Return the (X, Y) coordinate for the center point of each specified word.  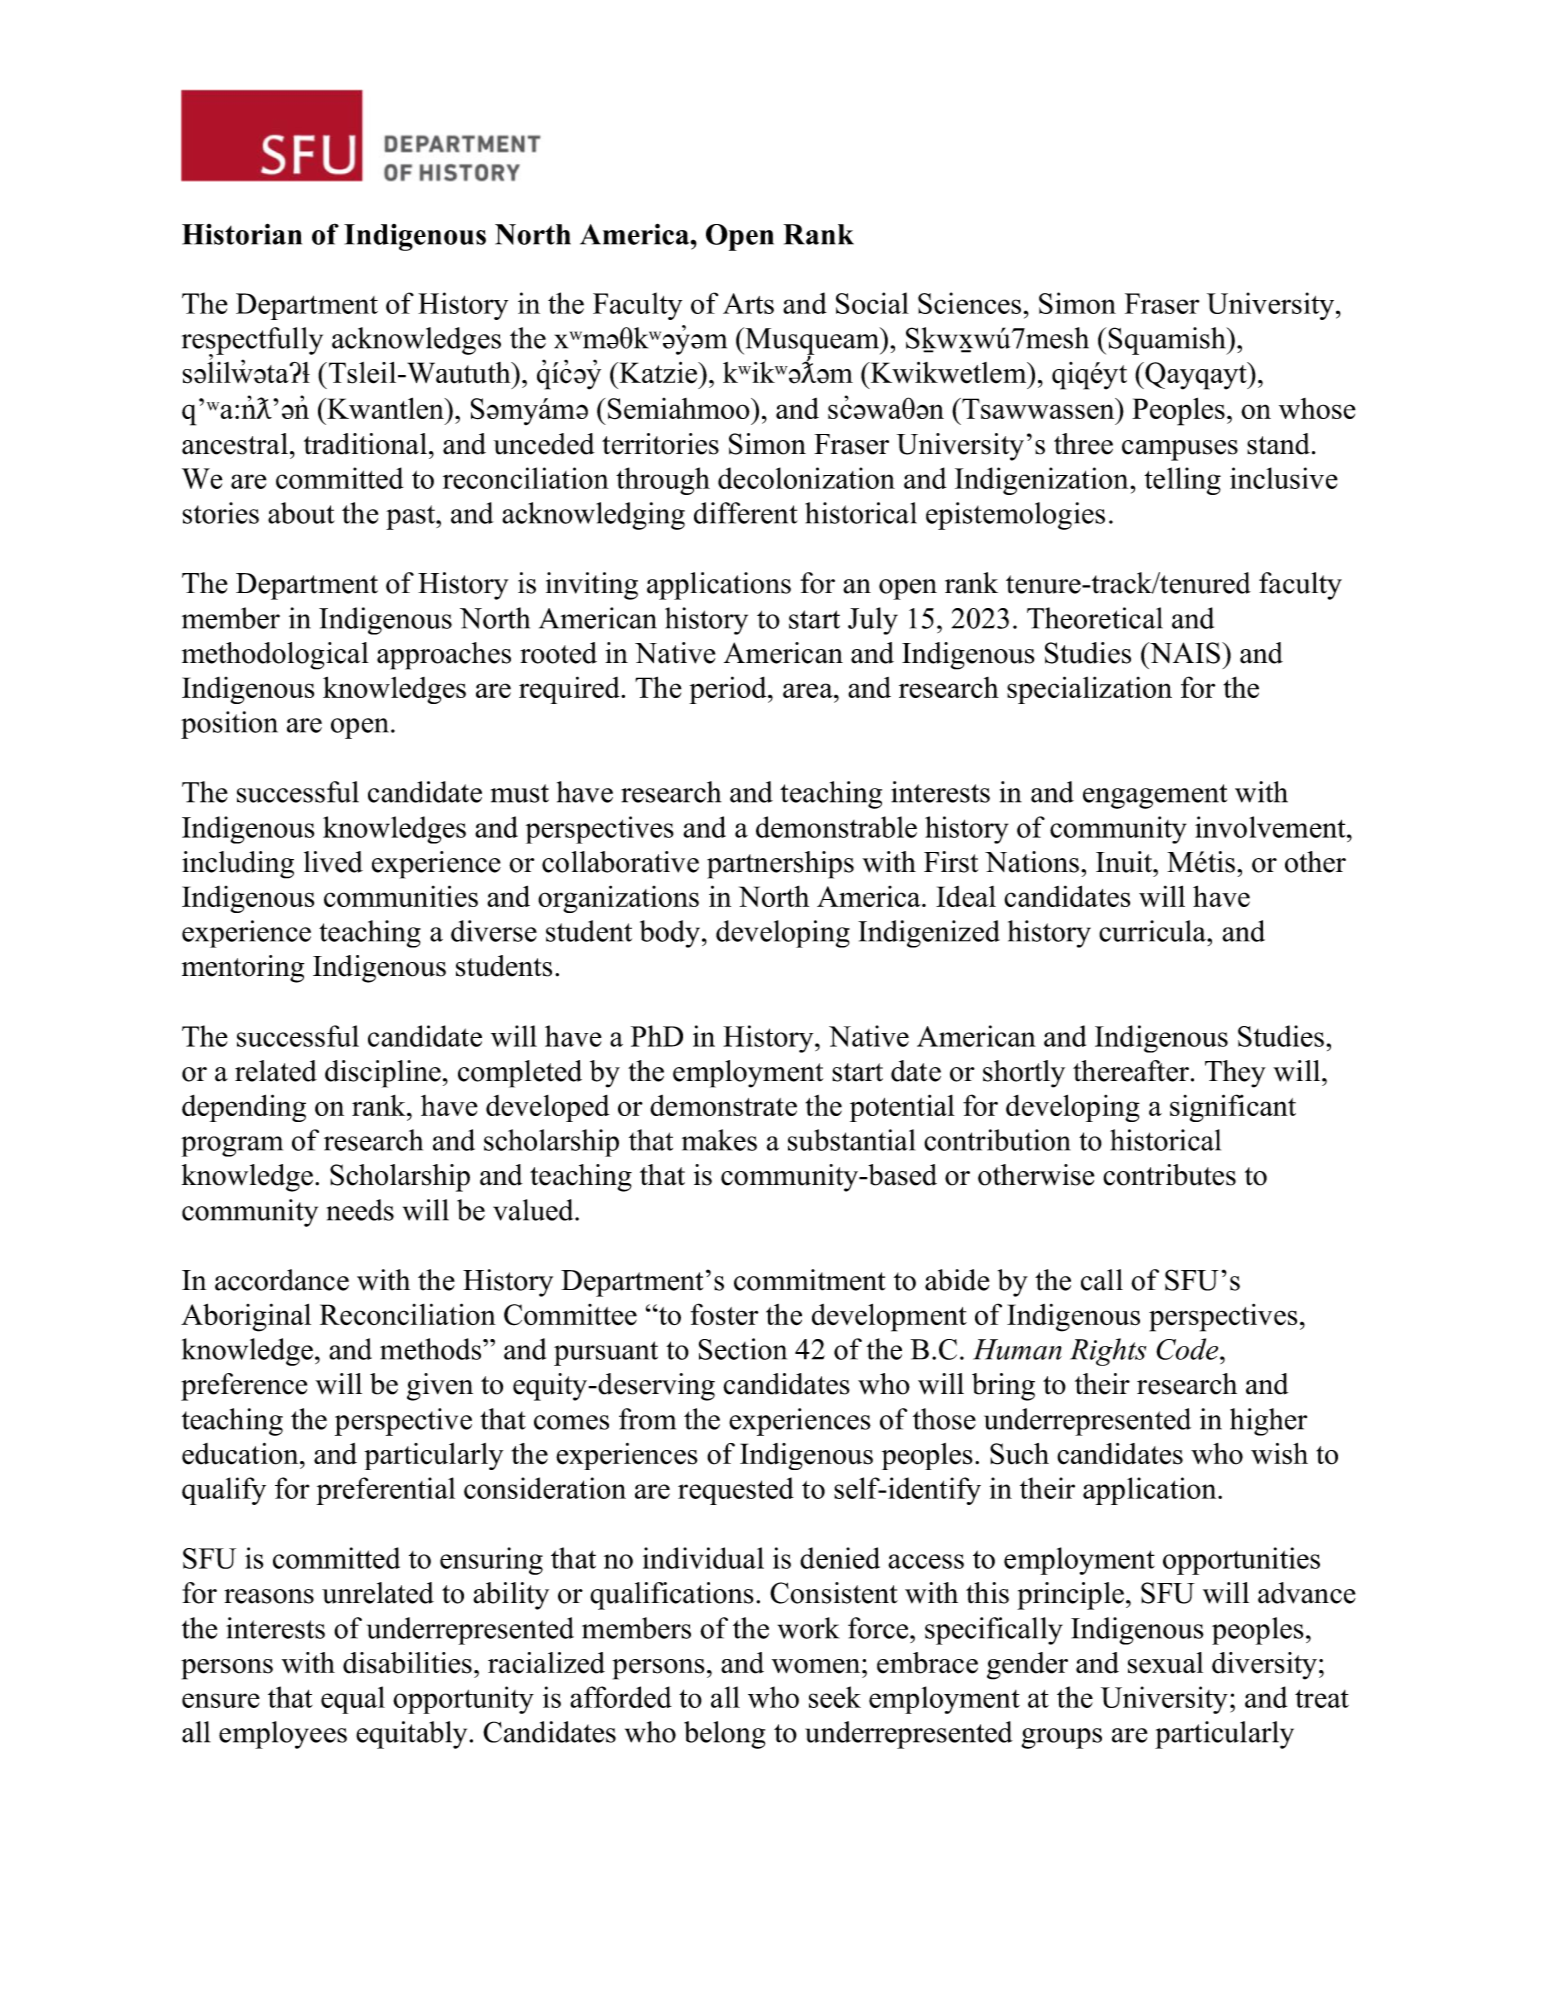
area (809, 690)
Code (1188, 1349)
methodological (275, 656)
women (817, 1666)
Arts (748, 303)
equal (353, 1700)
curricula (1153, 931)
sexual (1165, 1663)
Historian (242, 234)
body (670, 934)
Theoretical (1095, 618)
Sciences (969, 303)
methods (432, 1349)
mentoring (243, 969)
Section (743, 1349)
